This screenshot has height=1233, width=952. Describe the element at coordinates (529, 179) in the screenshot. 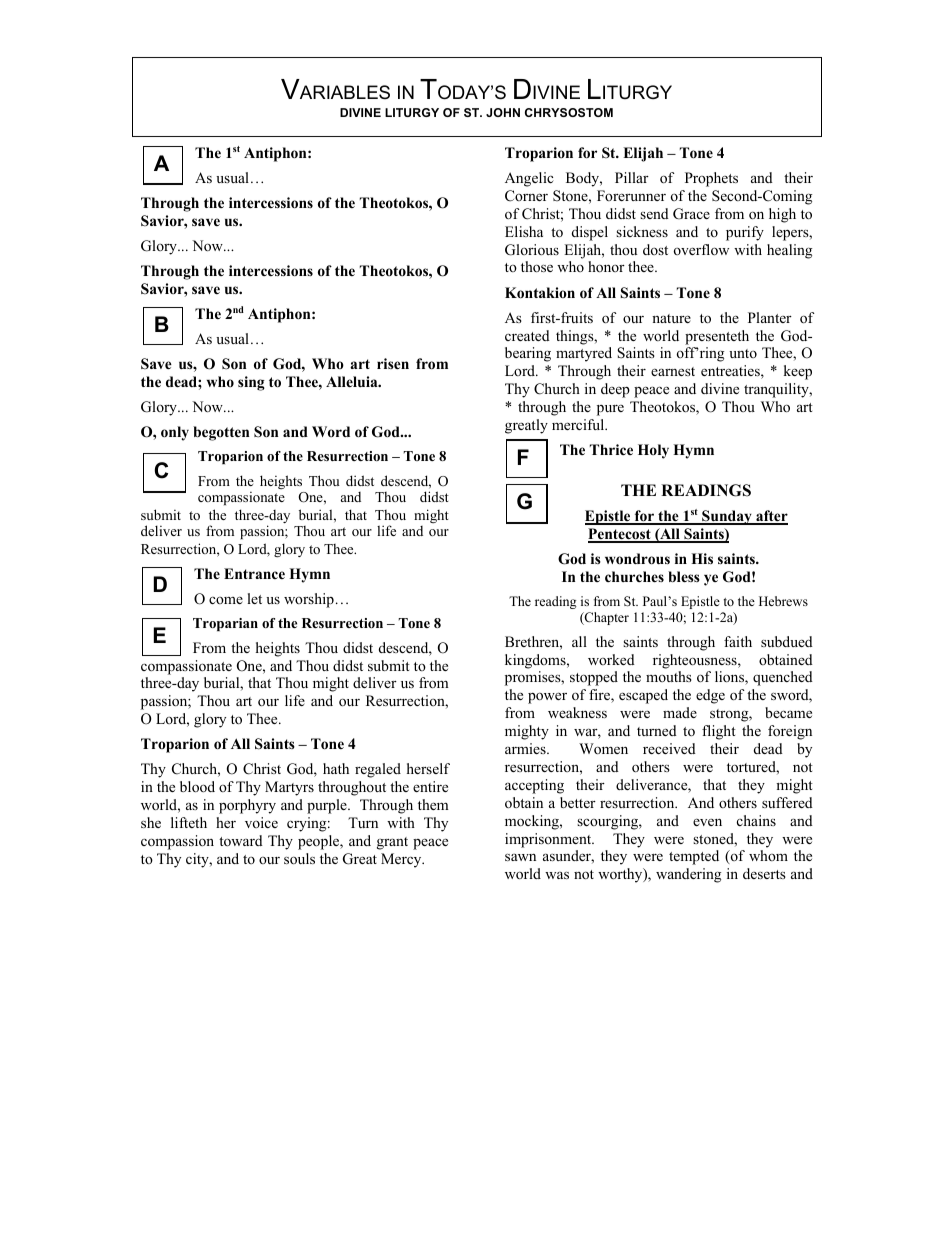

I see `Angelic` at that location.
